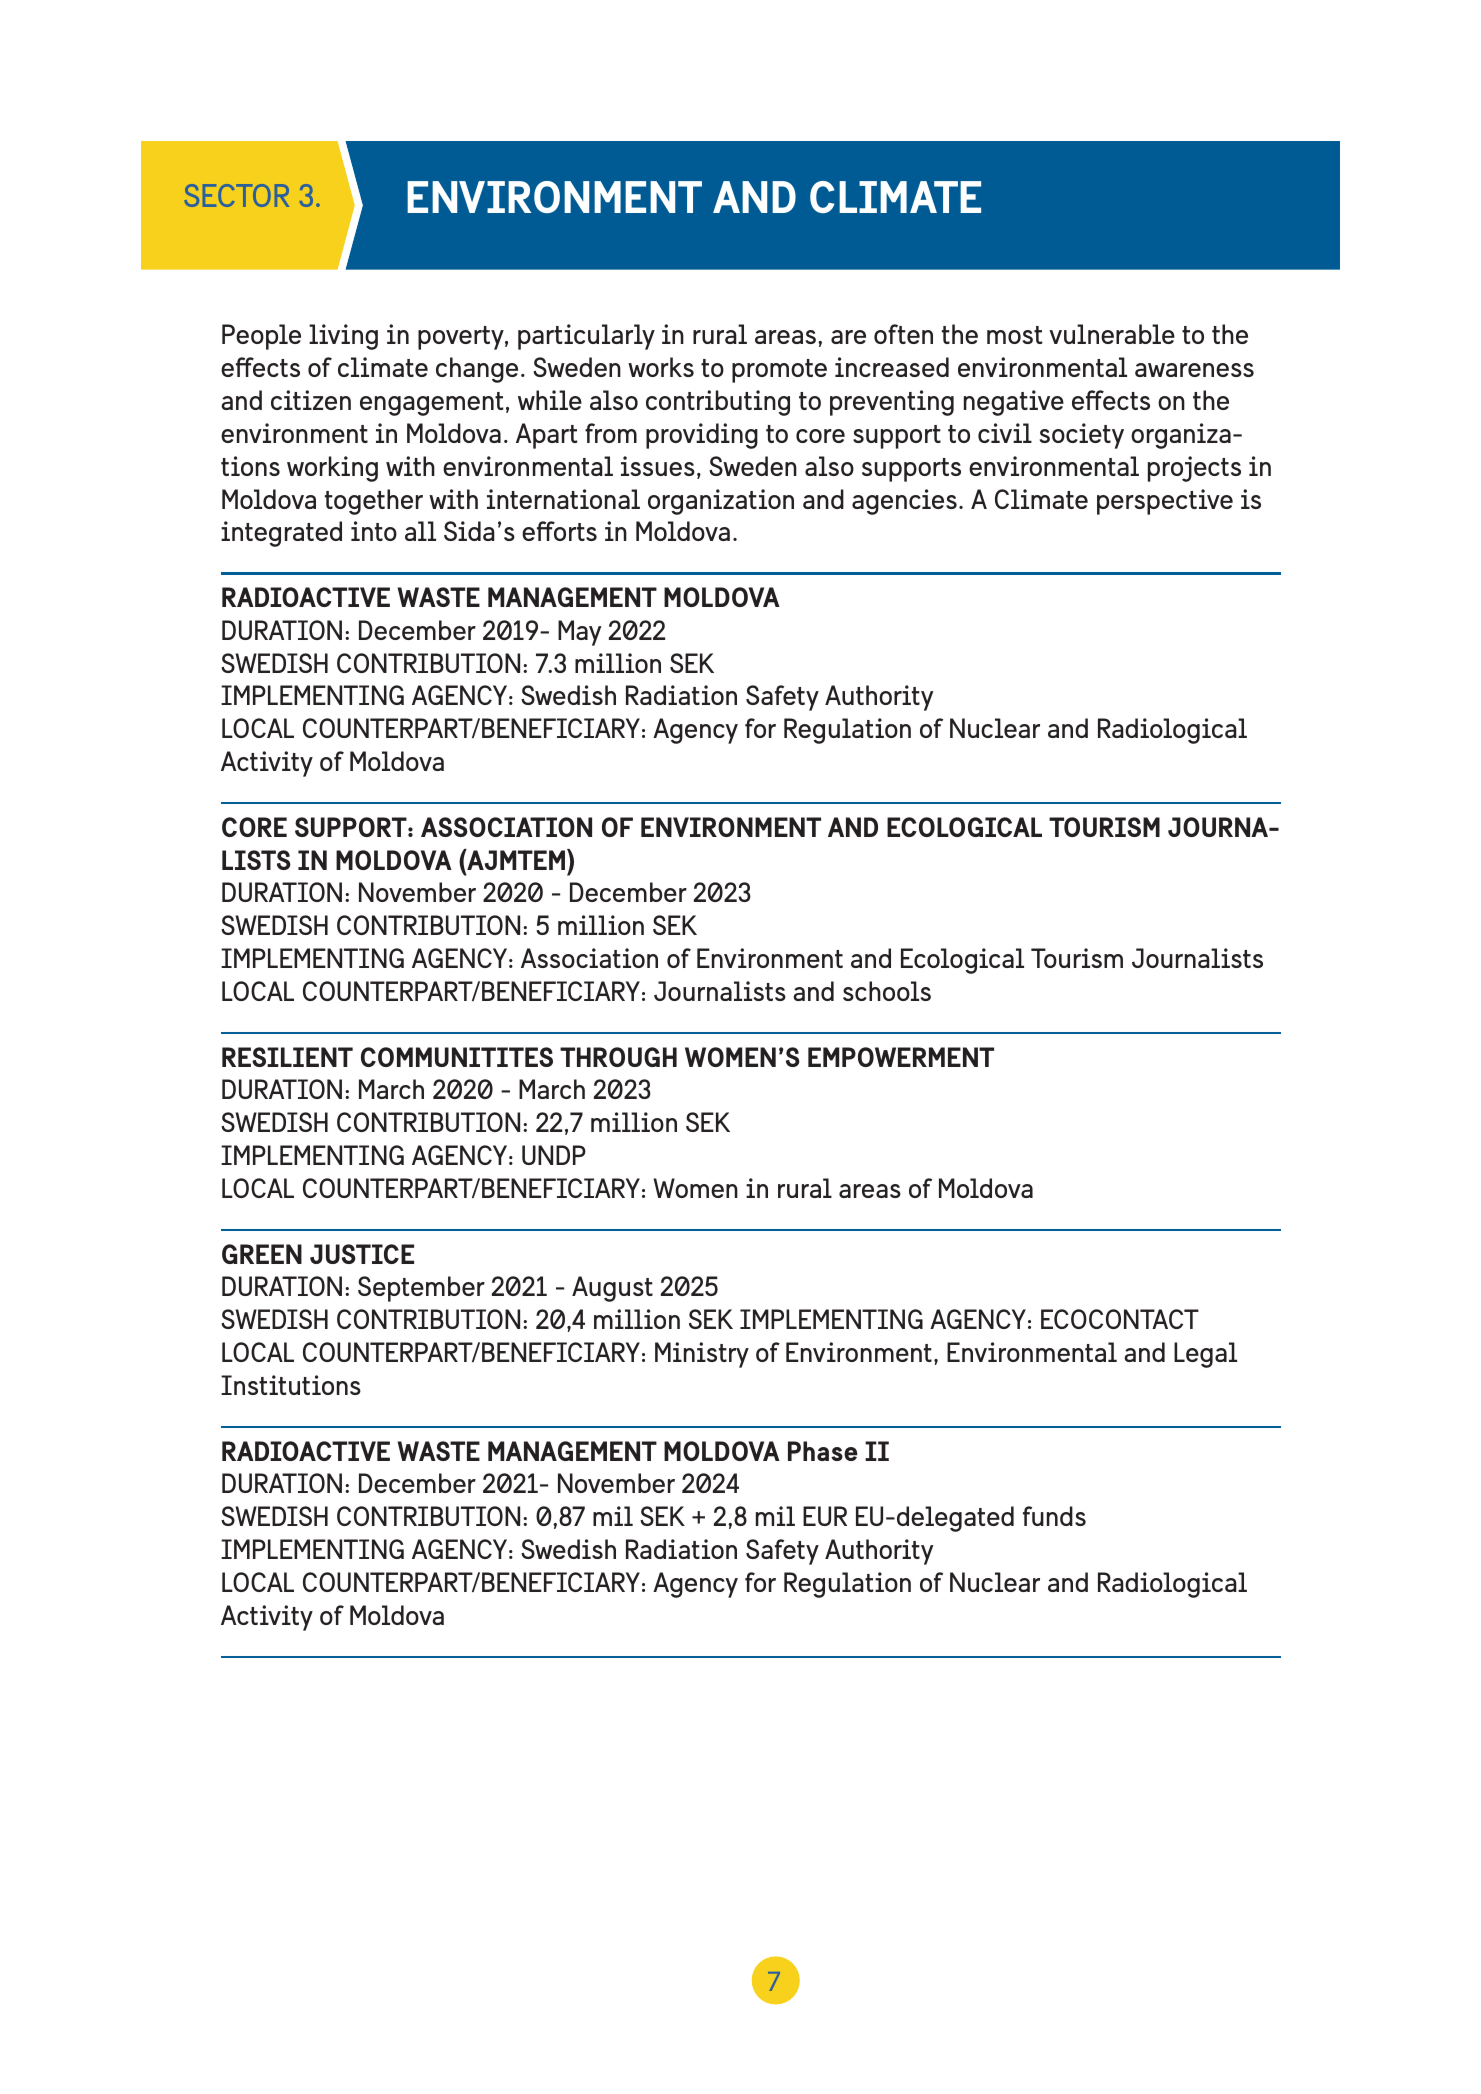 The image size is (1481, 2094). What do you see at coordinates (887, 991) in the page?
I see `schools` at bounding box center [887, 991].
